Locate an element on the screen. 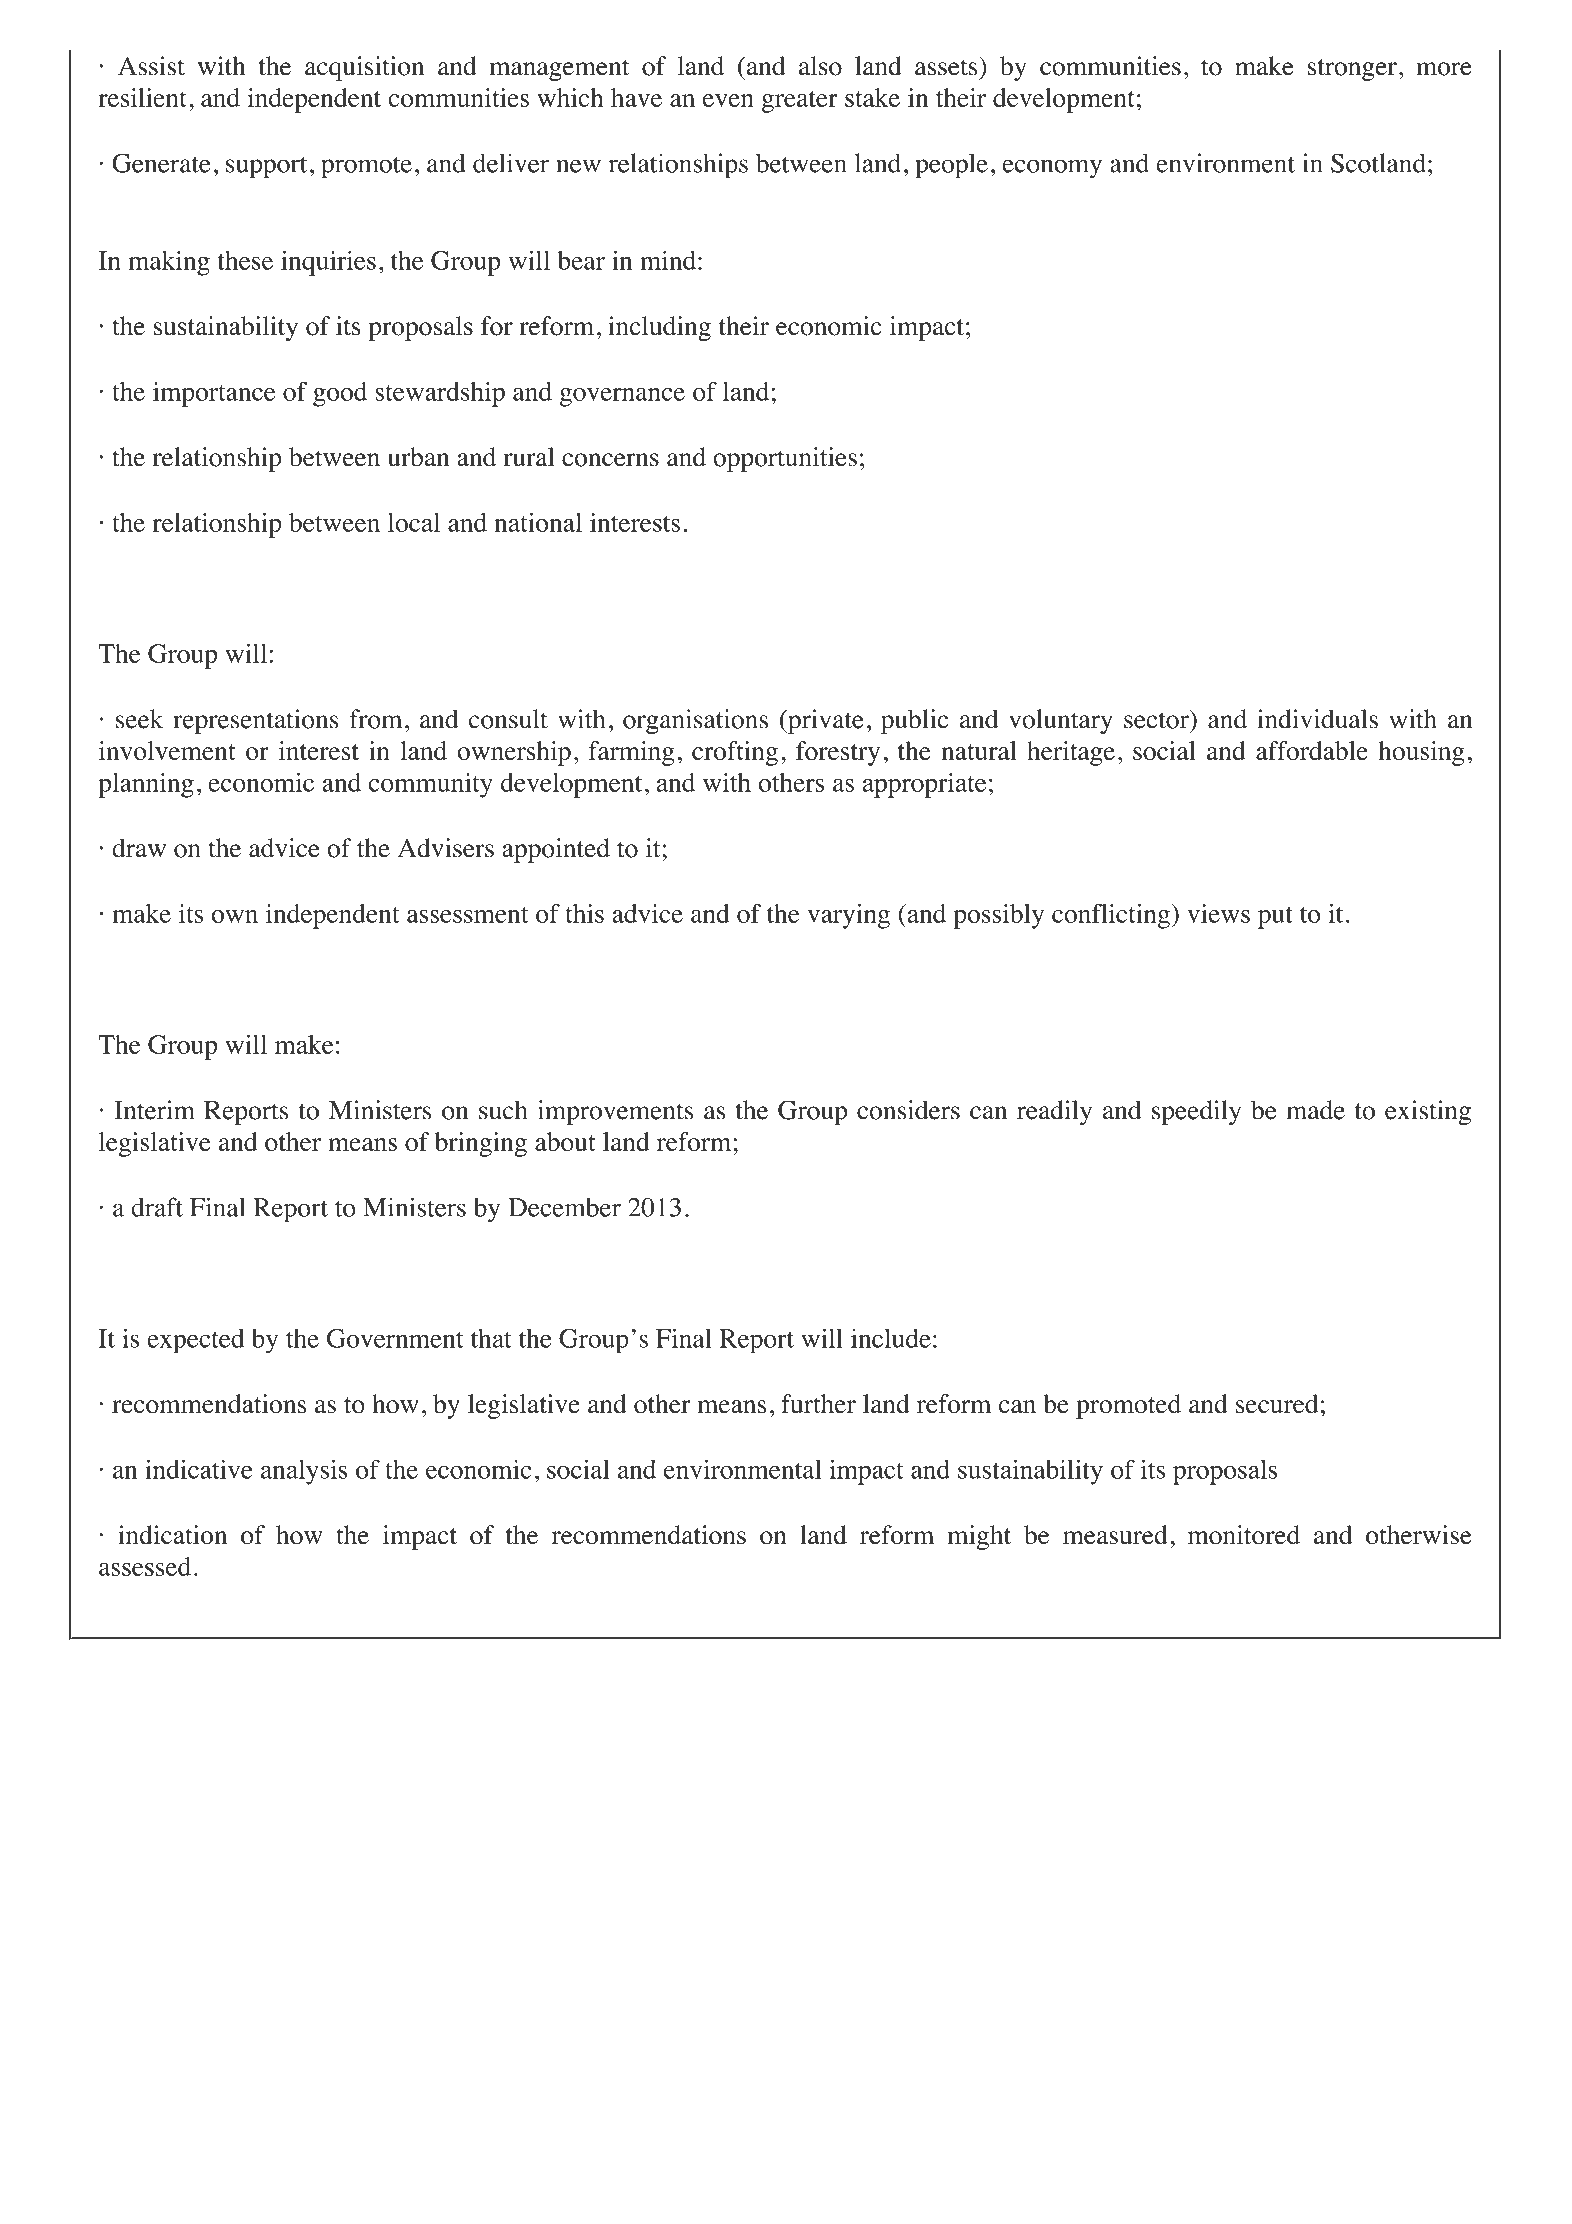 The width and height of the screenshot is (1572, 2224). might is located at coordinates (979, 1537).
